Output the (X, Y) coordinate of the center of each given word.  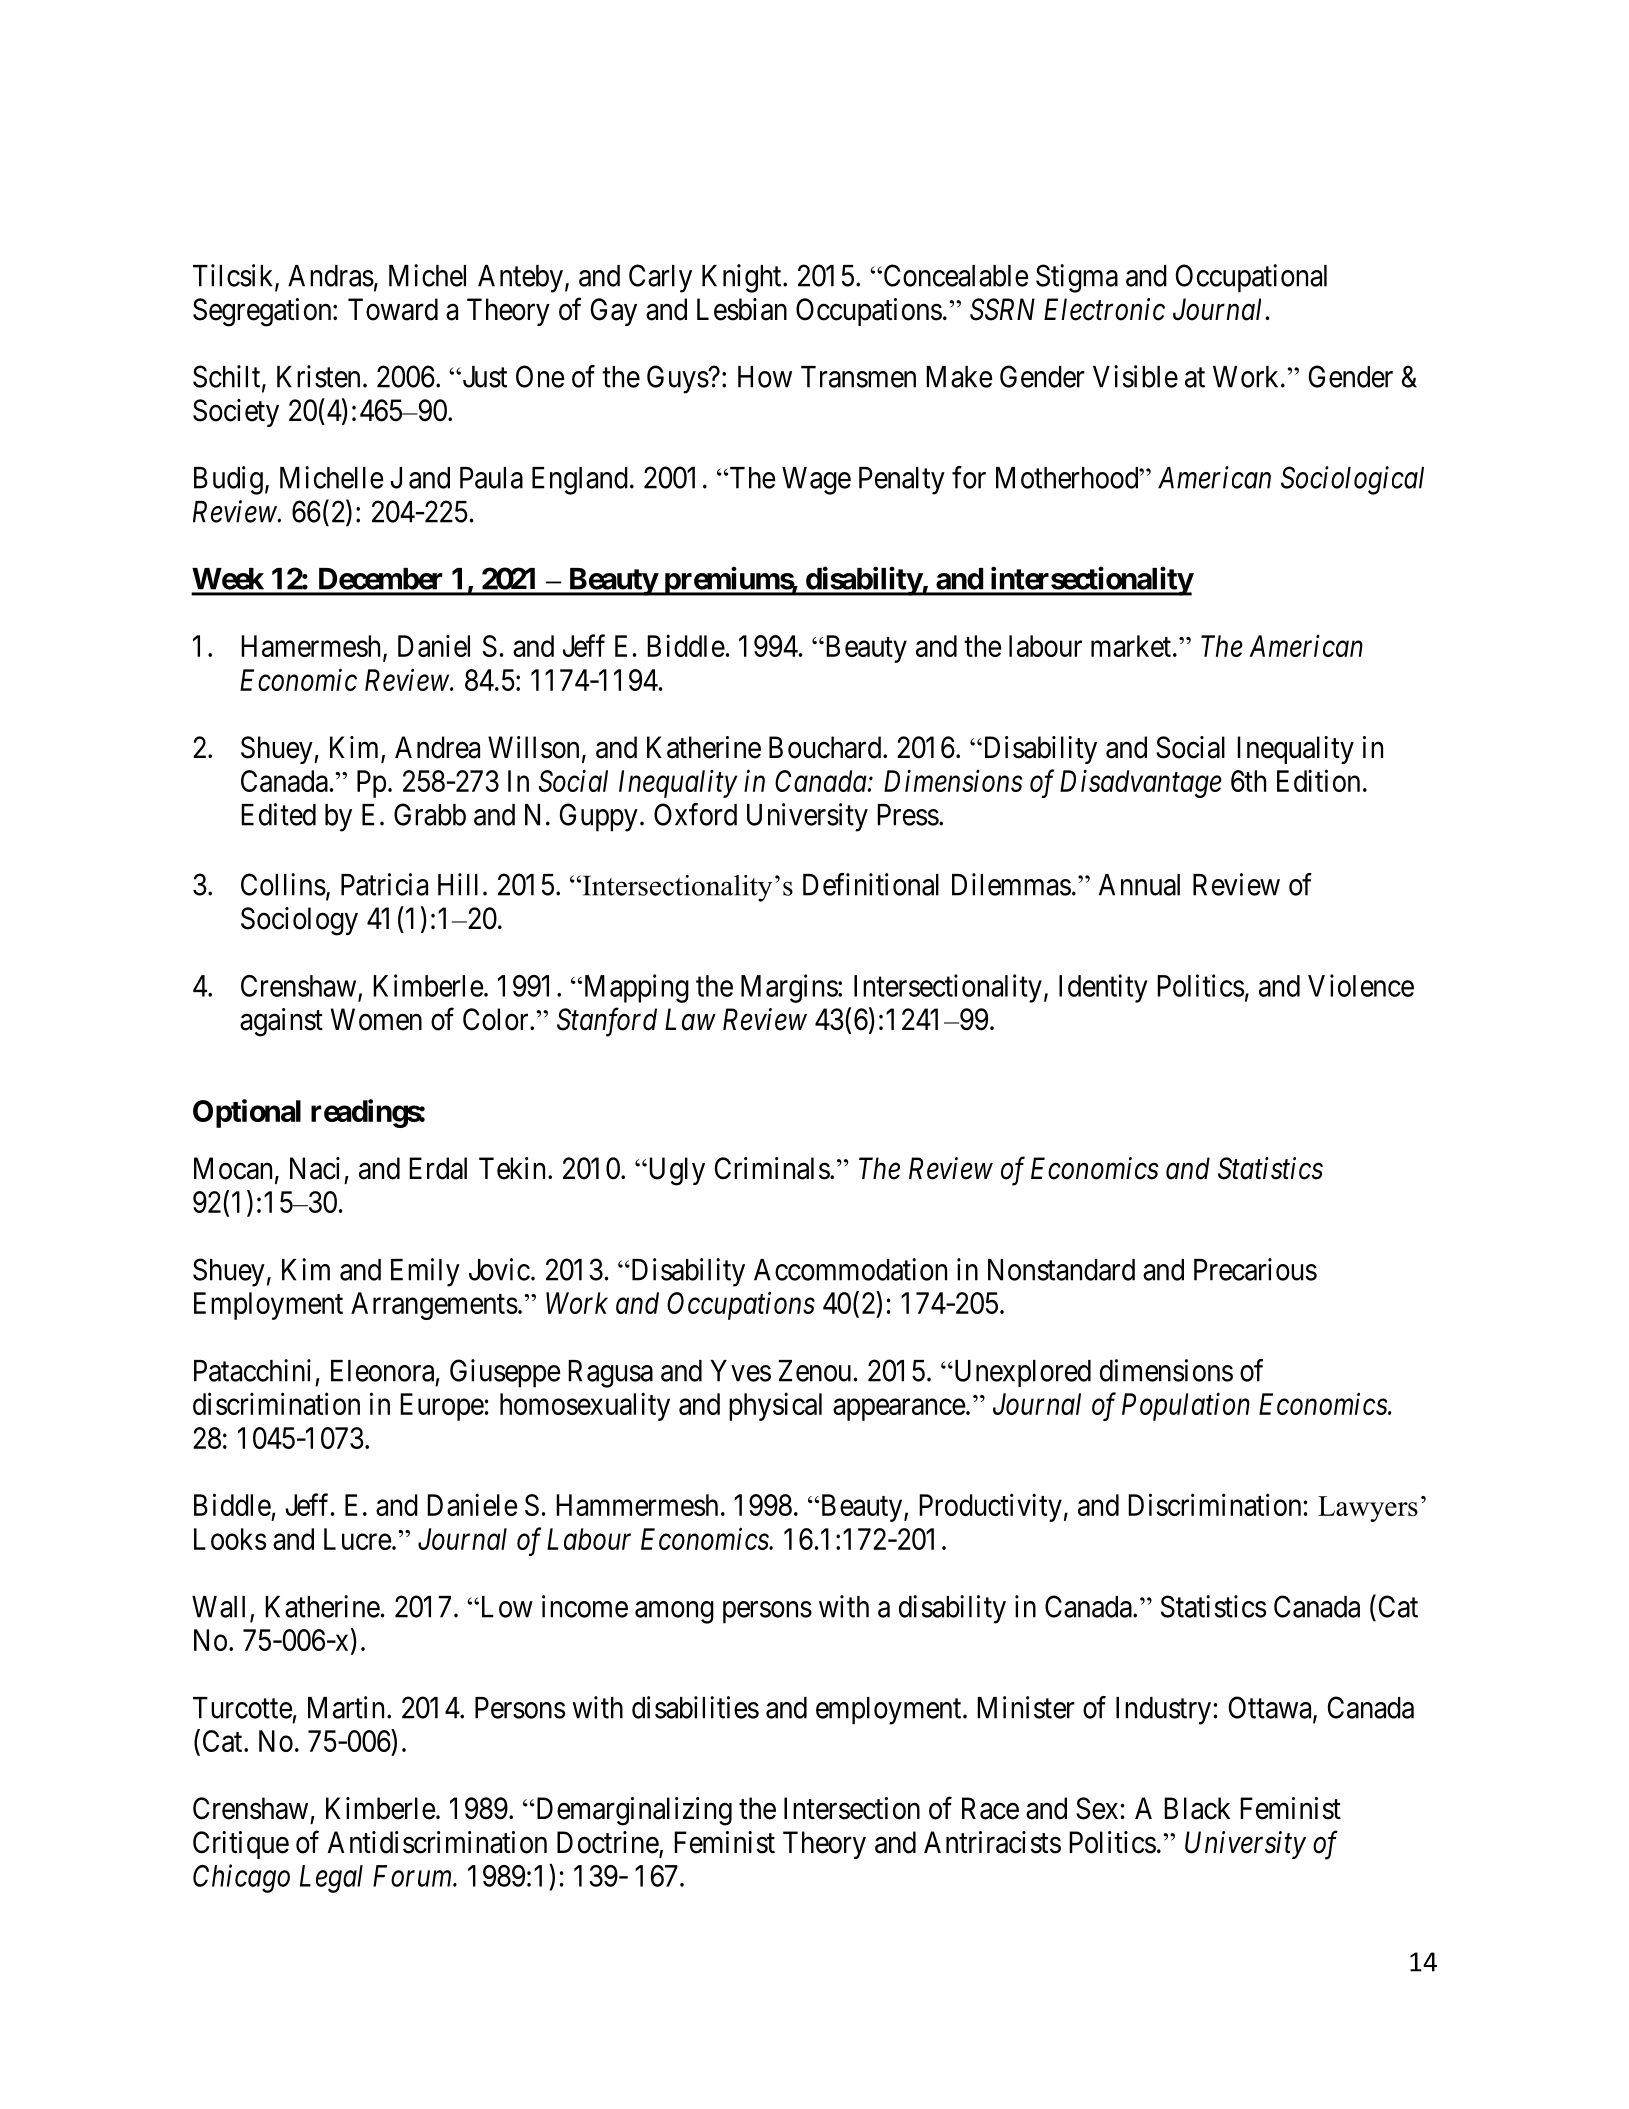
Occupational (1251, 278)
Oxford (695, 814)
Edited (278, 814)
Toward (393, 309)
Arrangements (434, 1306)
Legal (331, 1879)
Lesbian (742, 309)
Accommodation (850, 1269)
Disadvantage (1141, 783)
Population (1186, 1406)
